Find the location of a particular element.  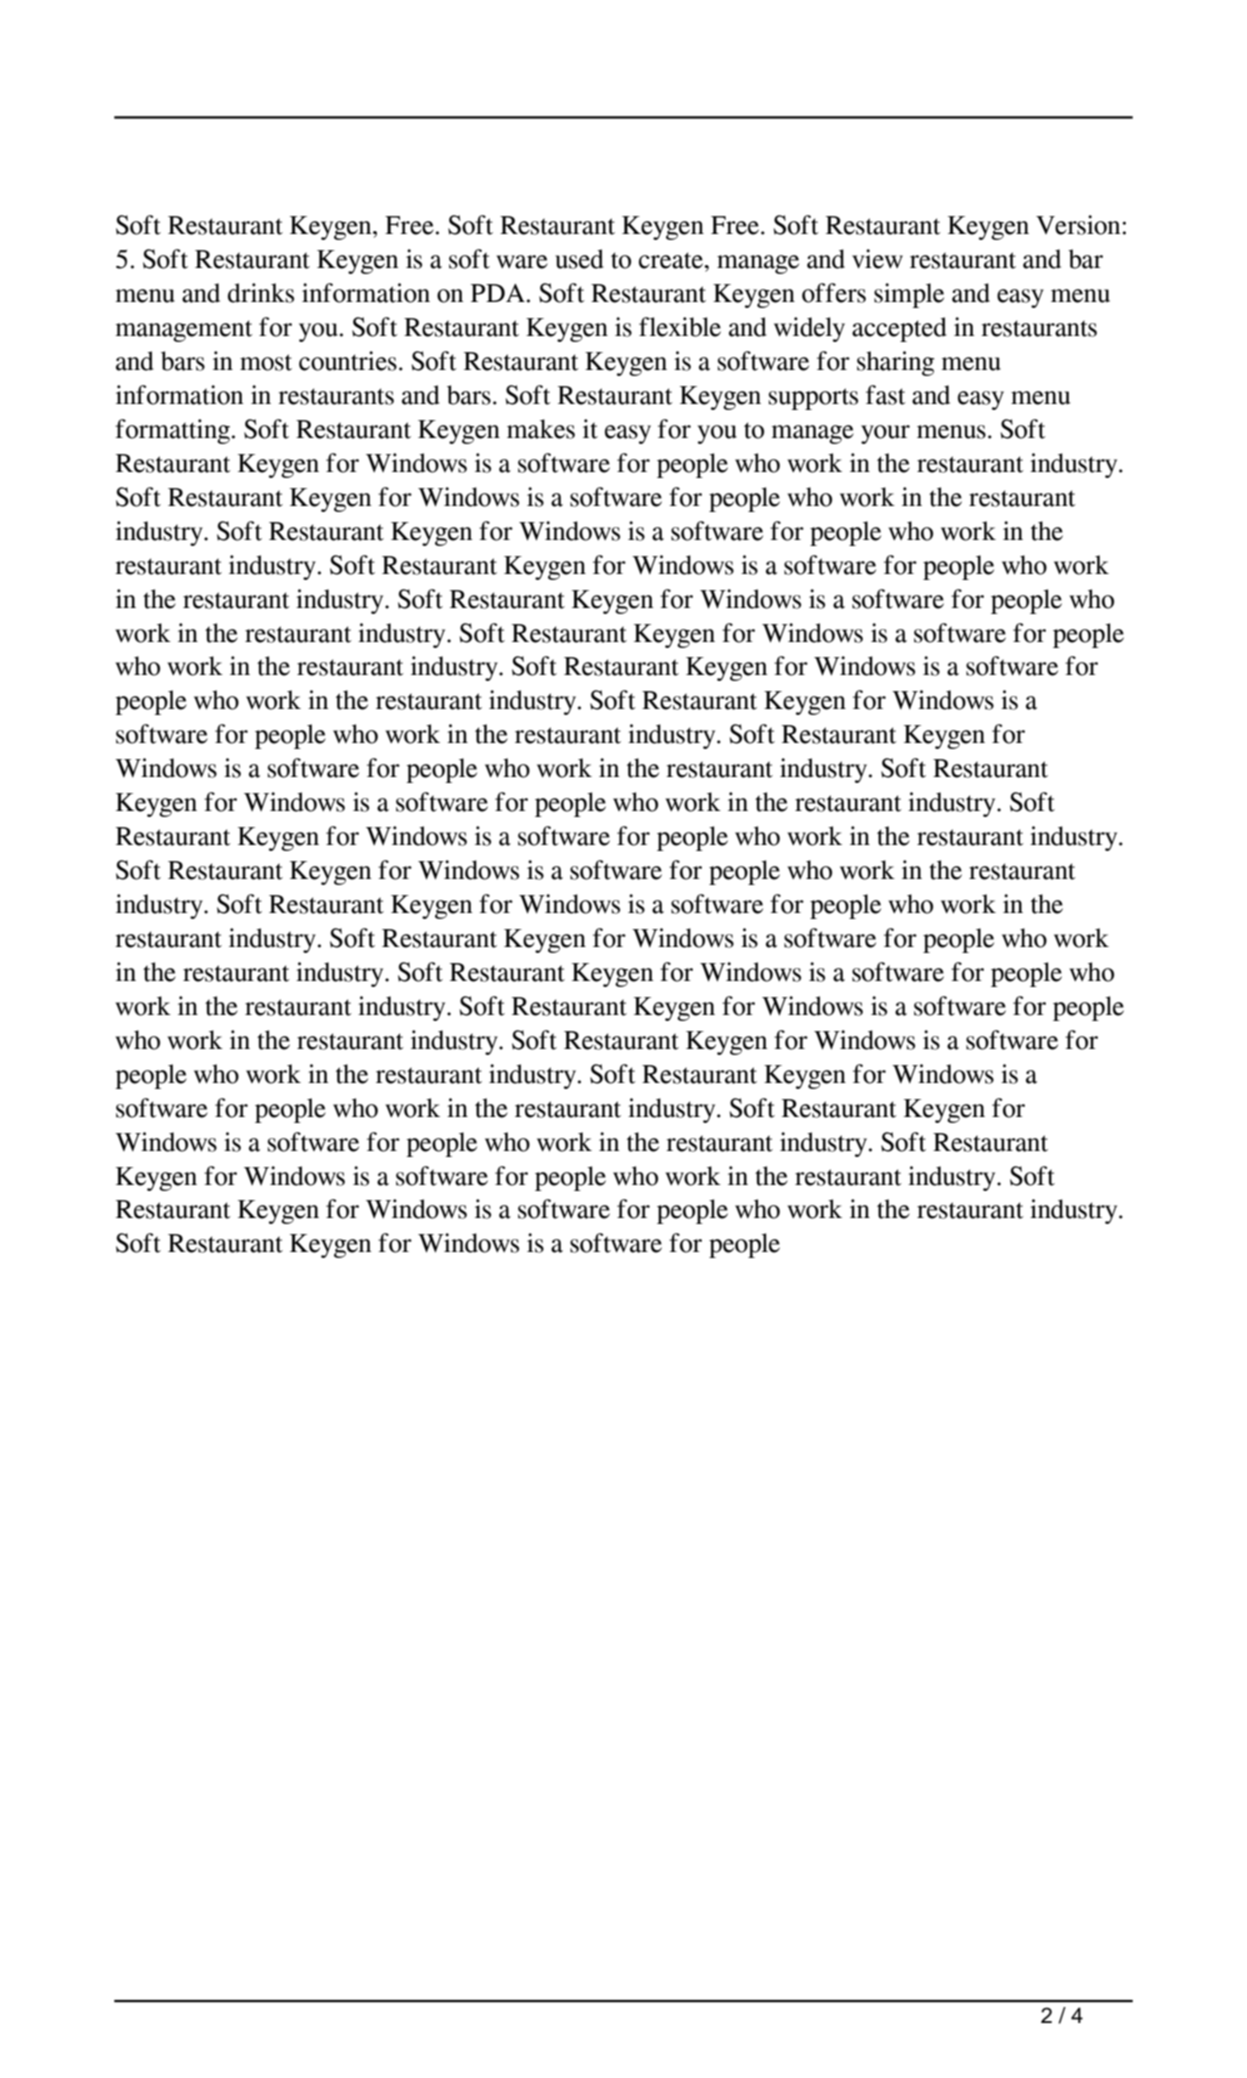

create is located at coordinates (672, 260).
